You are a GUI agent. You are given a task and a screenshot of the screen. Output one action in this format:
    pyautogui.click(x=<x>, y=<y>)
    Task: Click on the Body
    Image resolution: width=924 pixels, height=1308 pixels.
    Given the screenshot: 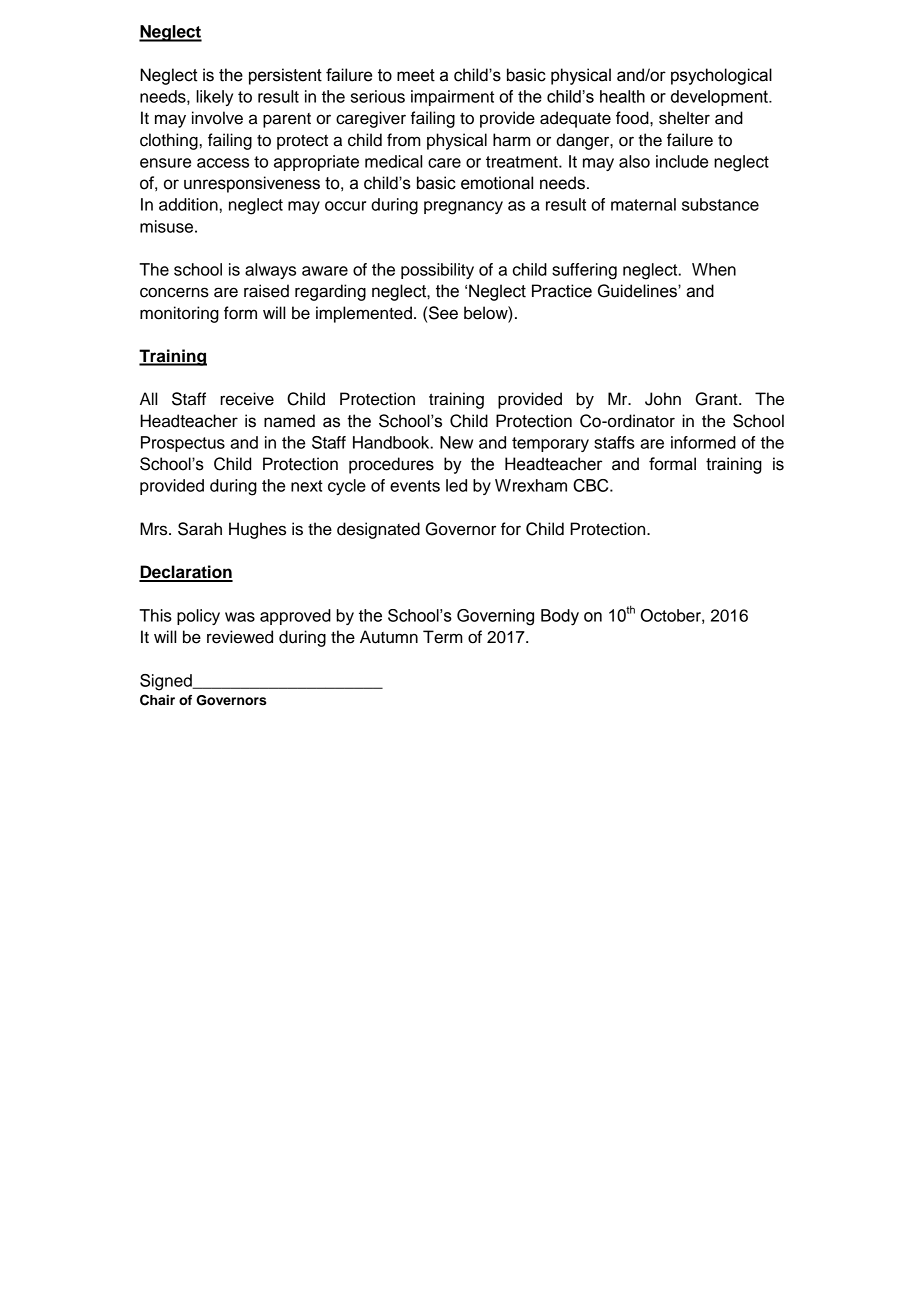 What is the action you would take?
    pyautogui.click(x=560, y=617)
